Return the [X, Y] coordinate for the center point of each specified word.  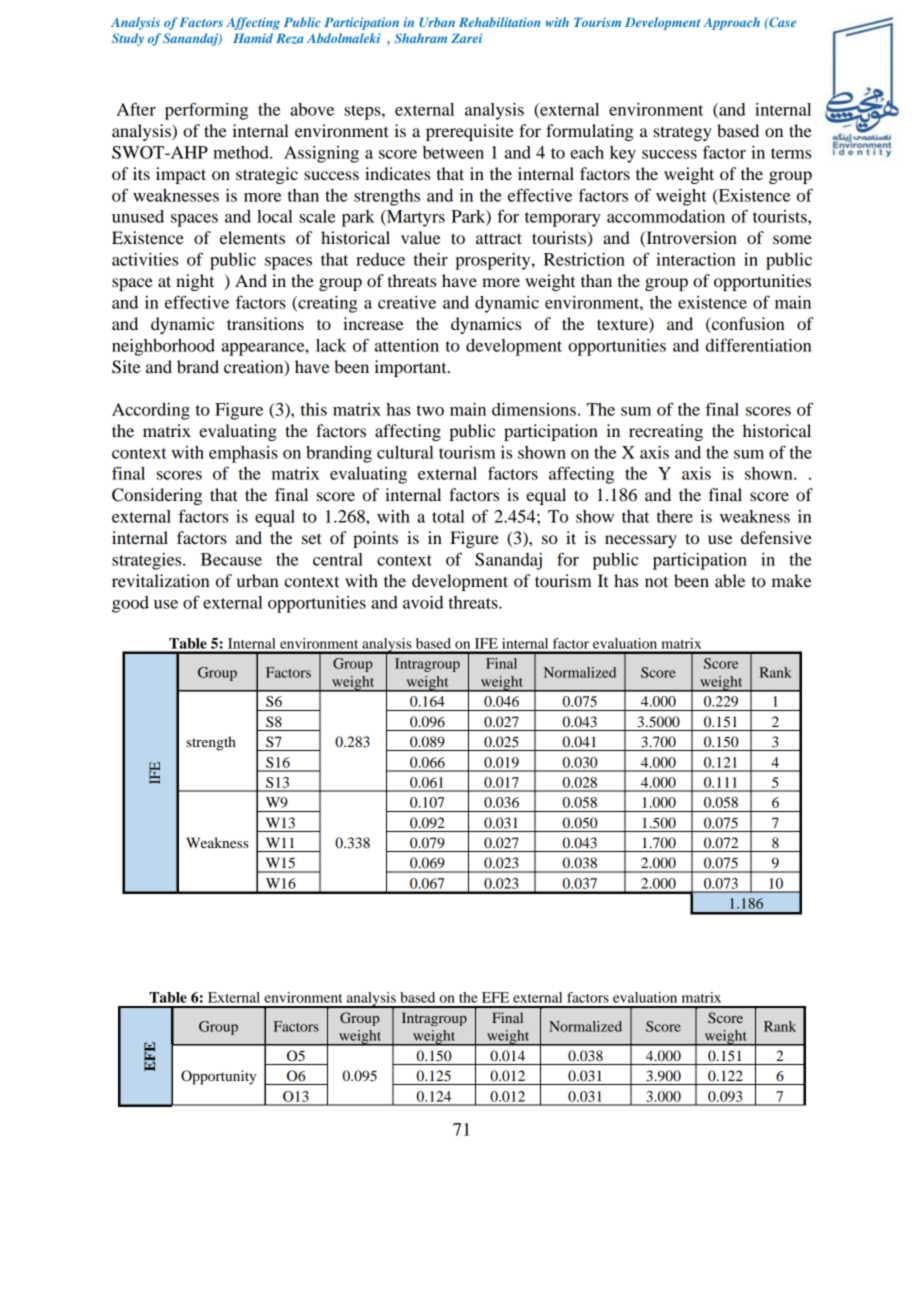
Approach [731, 23]
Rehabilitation [500, 22]
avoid [423, 602]
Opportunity [218, 1077]
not [656, 581]
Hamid [253, 38]
